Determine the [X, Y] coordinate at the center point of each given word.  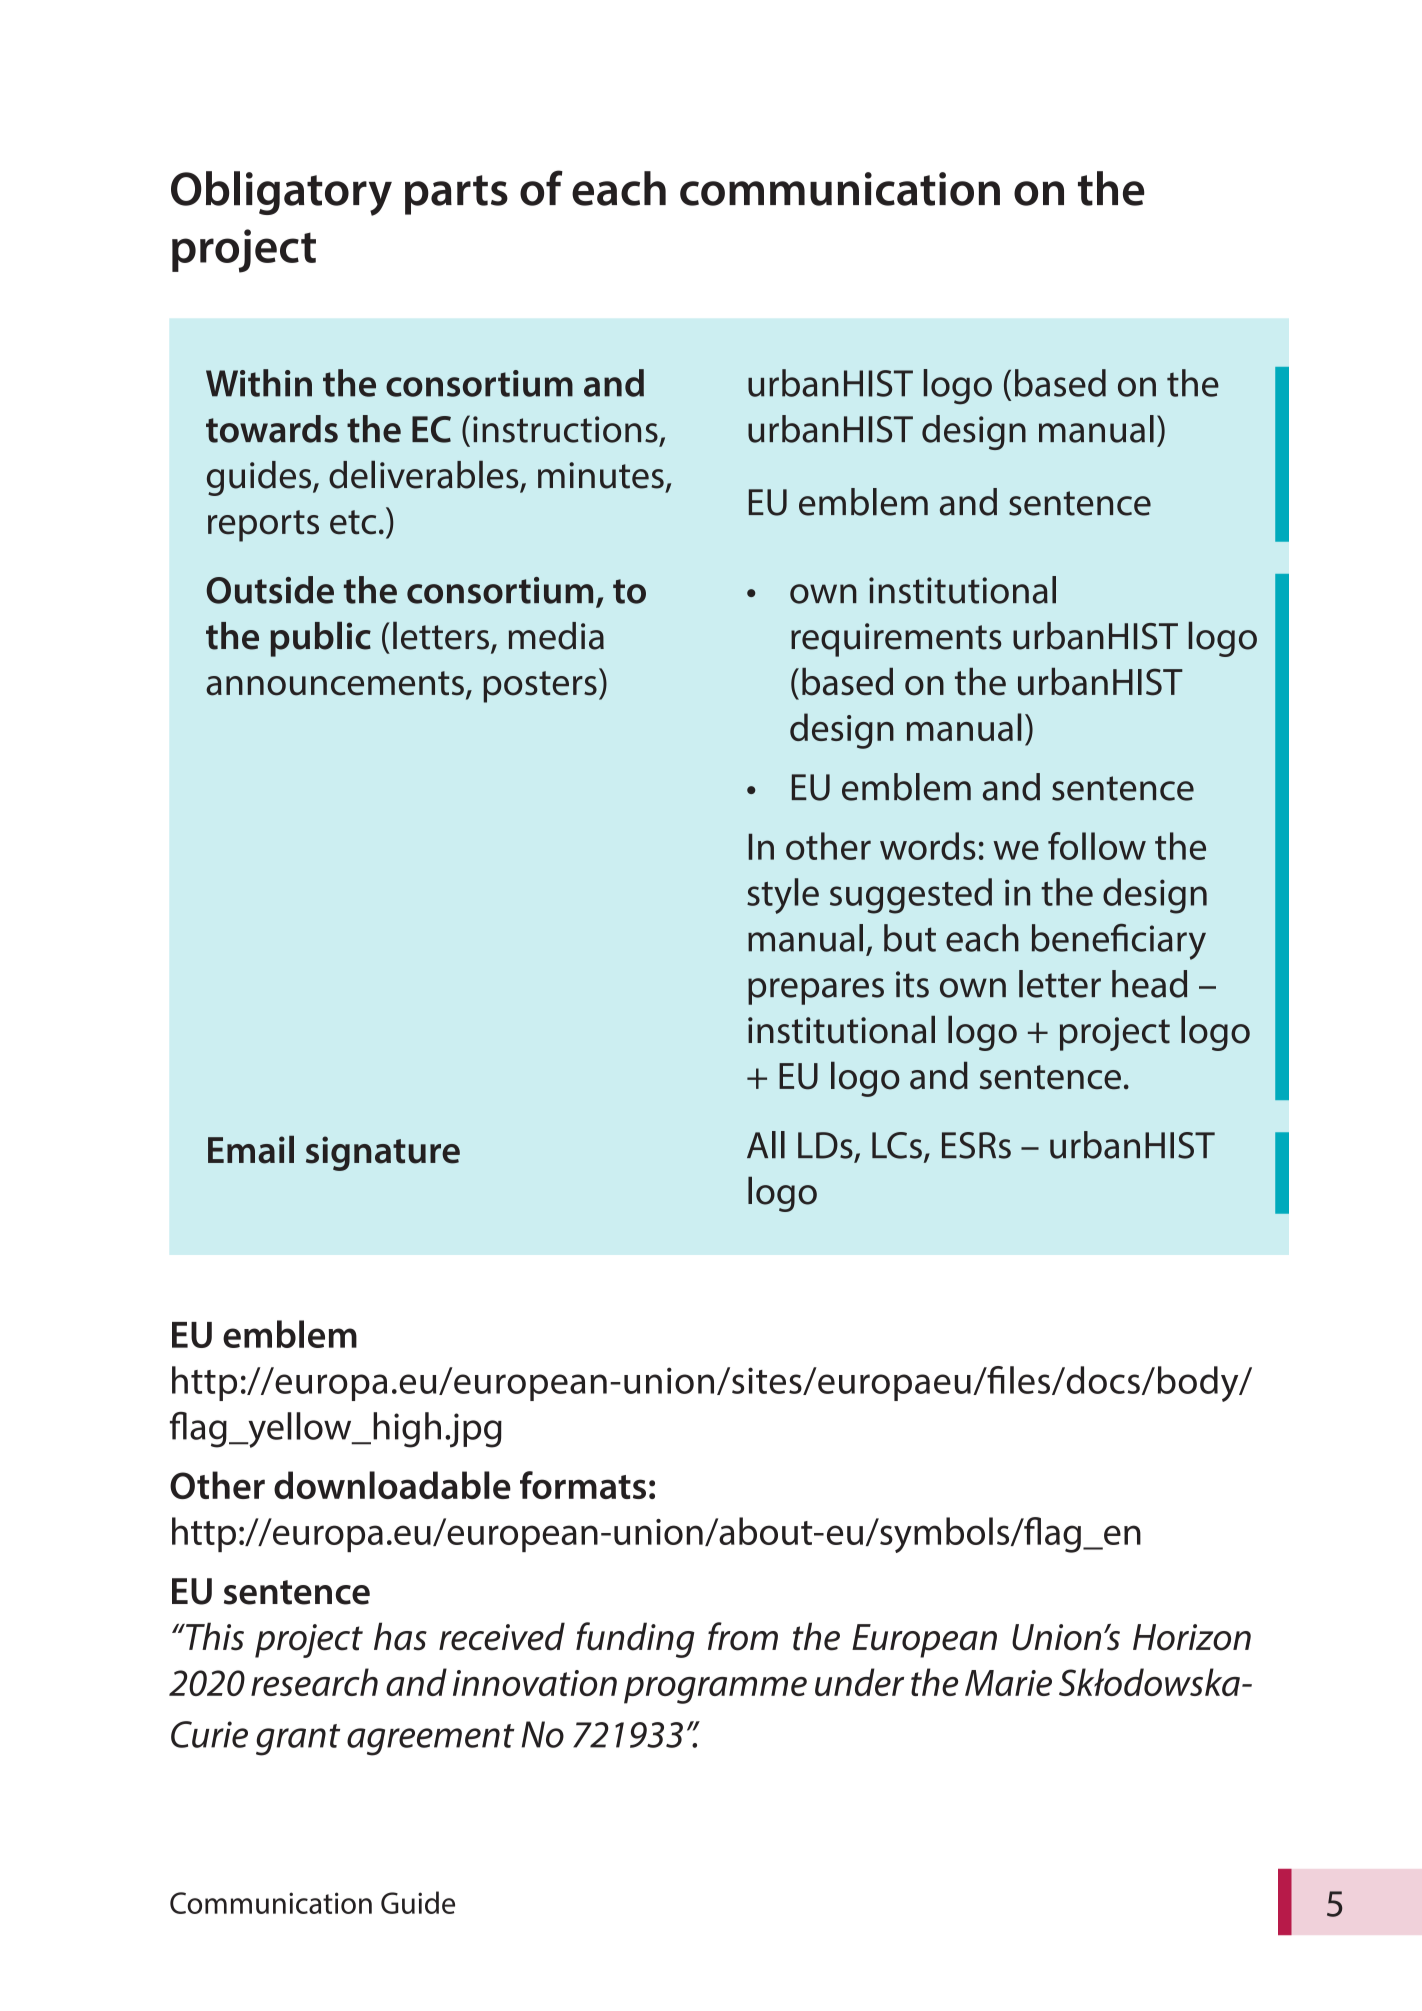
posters [540, 687]
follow [1097, 846]
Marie [1008, 1683]
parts [456, 195]
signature [383, 1153]
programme [715, 1690]
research [314, 1682]
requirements [896, 640]
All [766, 1144]
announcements [335, 683]
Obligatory [281, 193]
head [1149, 984]
